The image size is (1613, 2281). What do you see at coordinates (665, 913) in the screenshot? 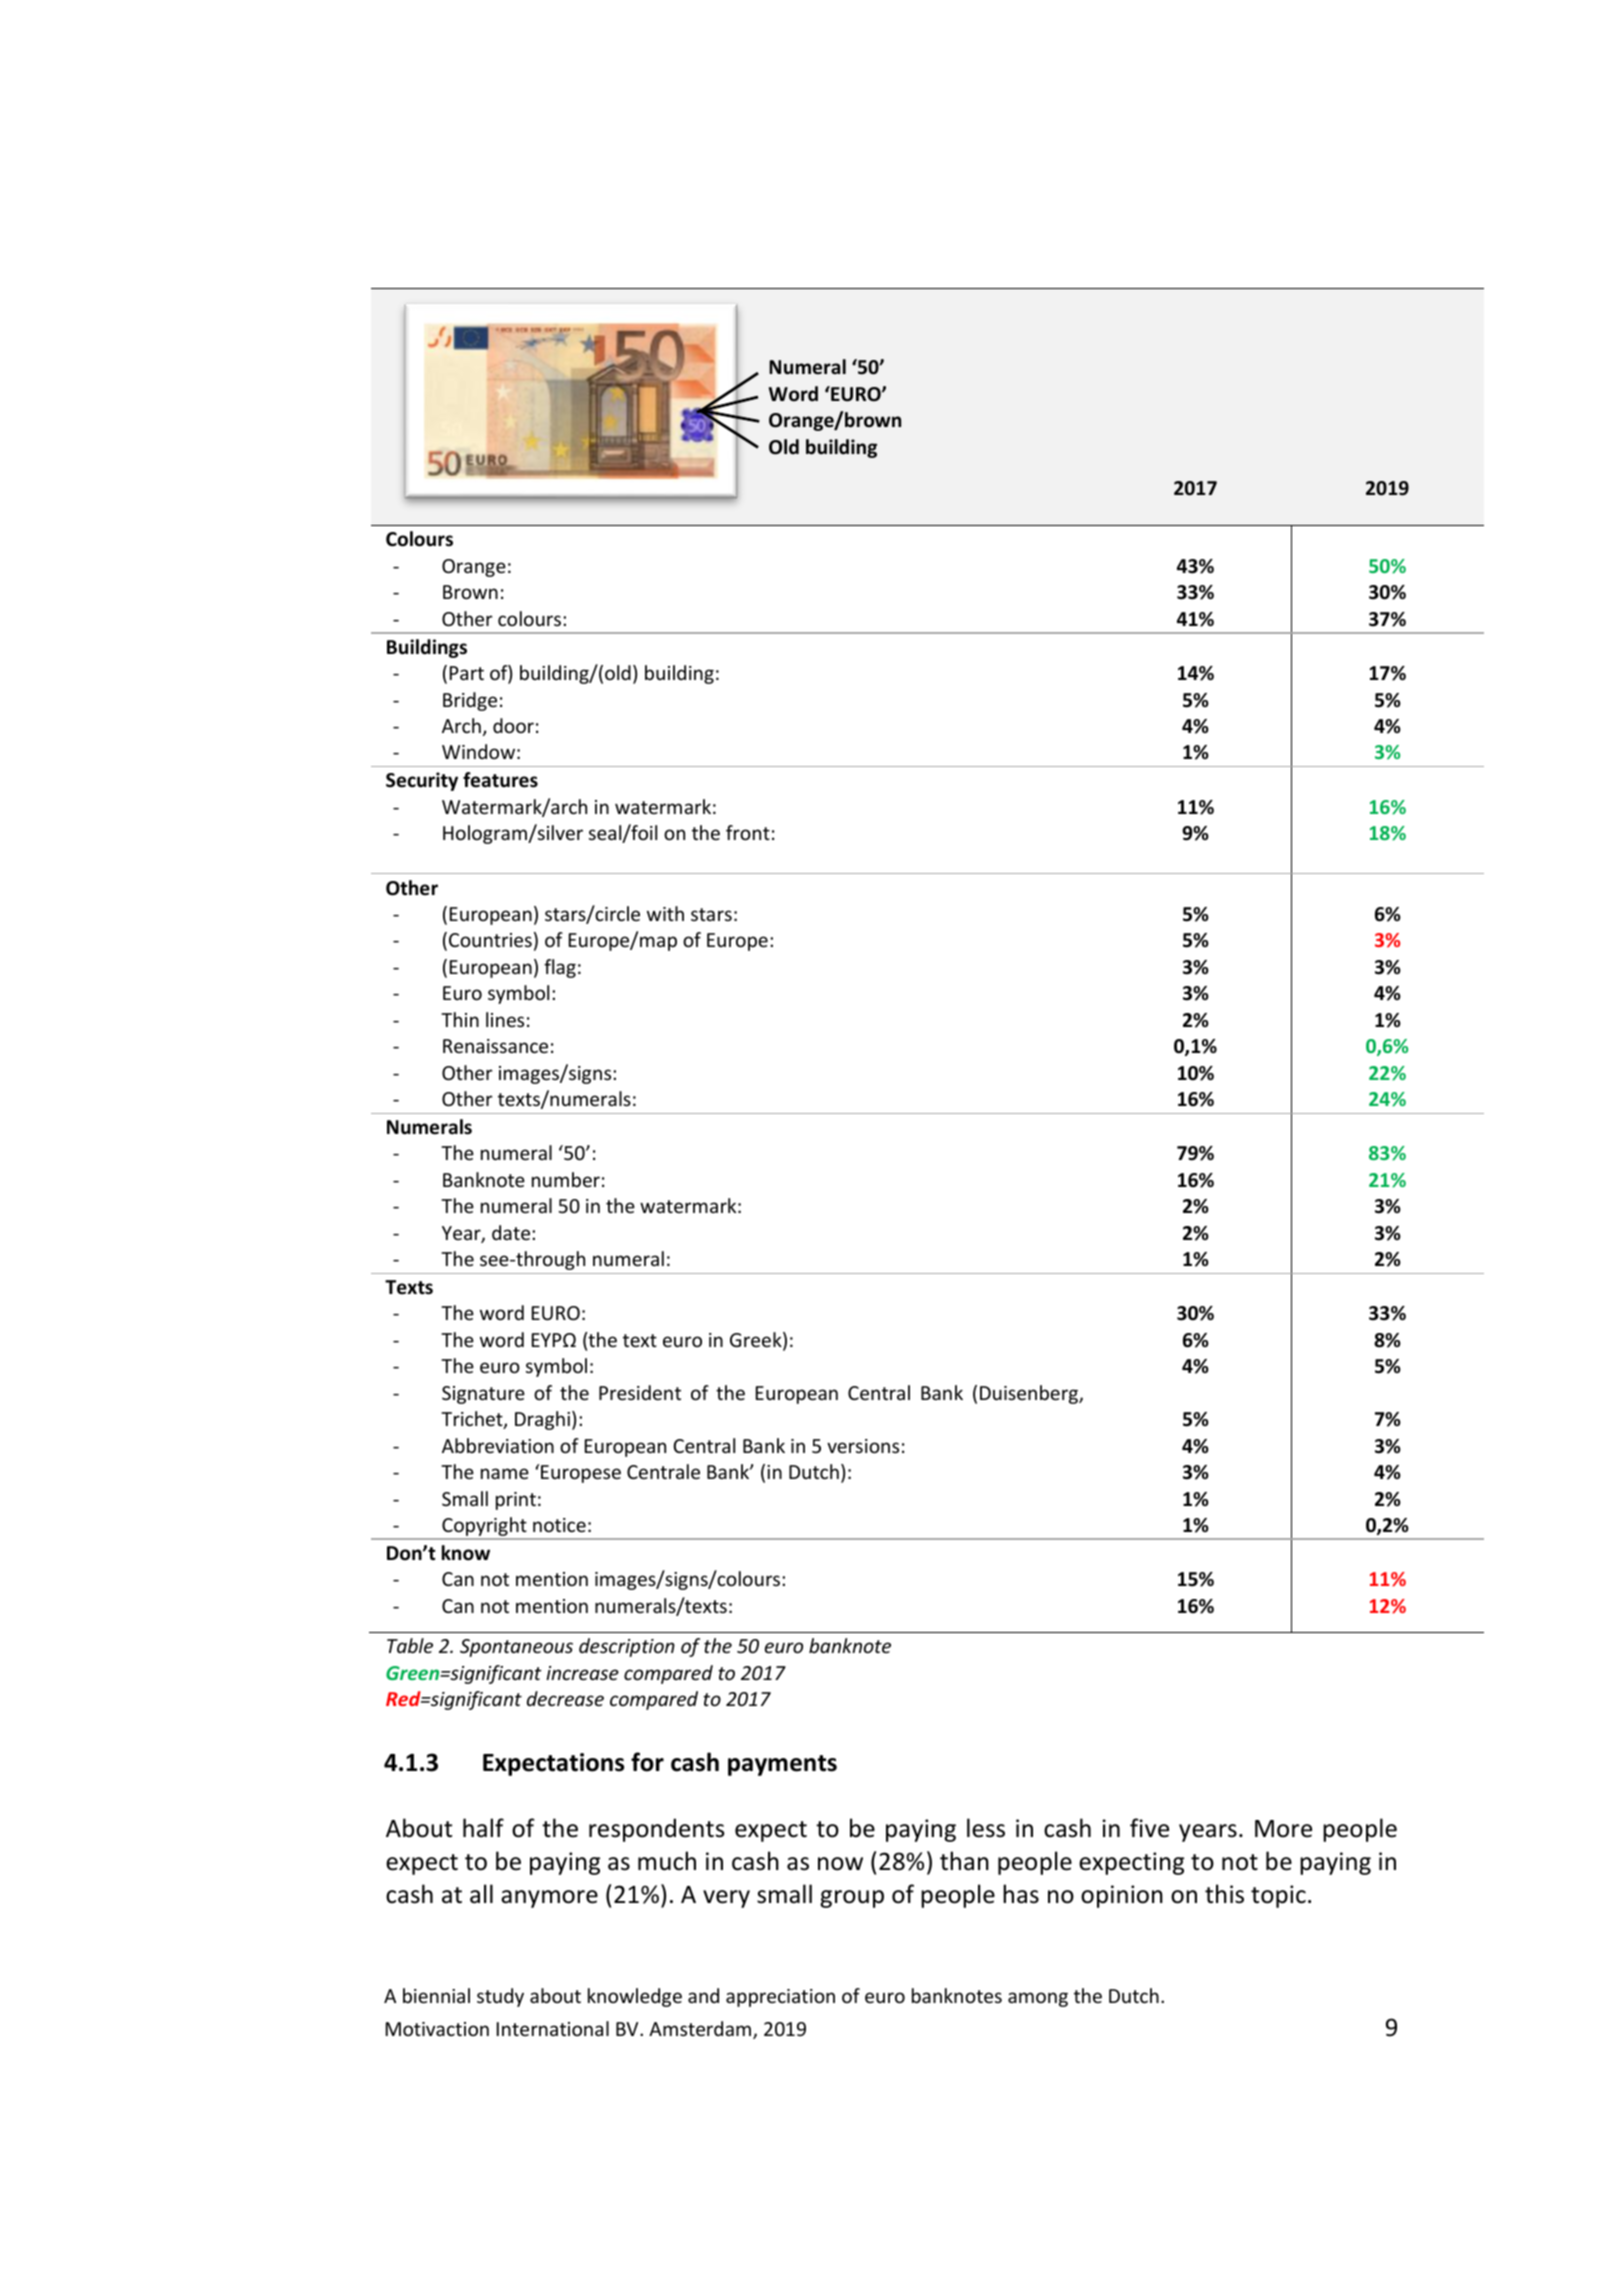
I see `with` at bounding box center [665, 913].
